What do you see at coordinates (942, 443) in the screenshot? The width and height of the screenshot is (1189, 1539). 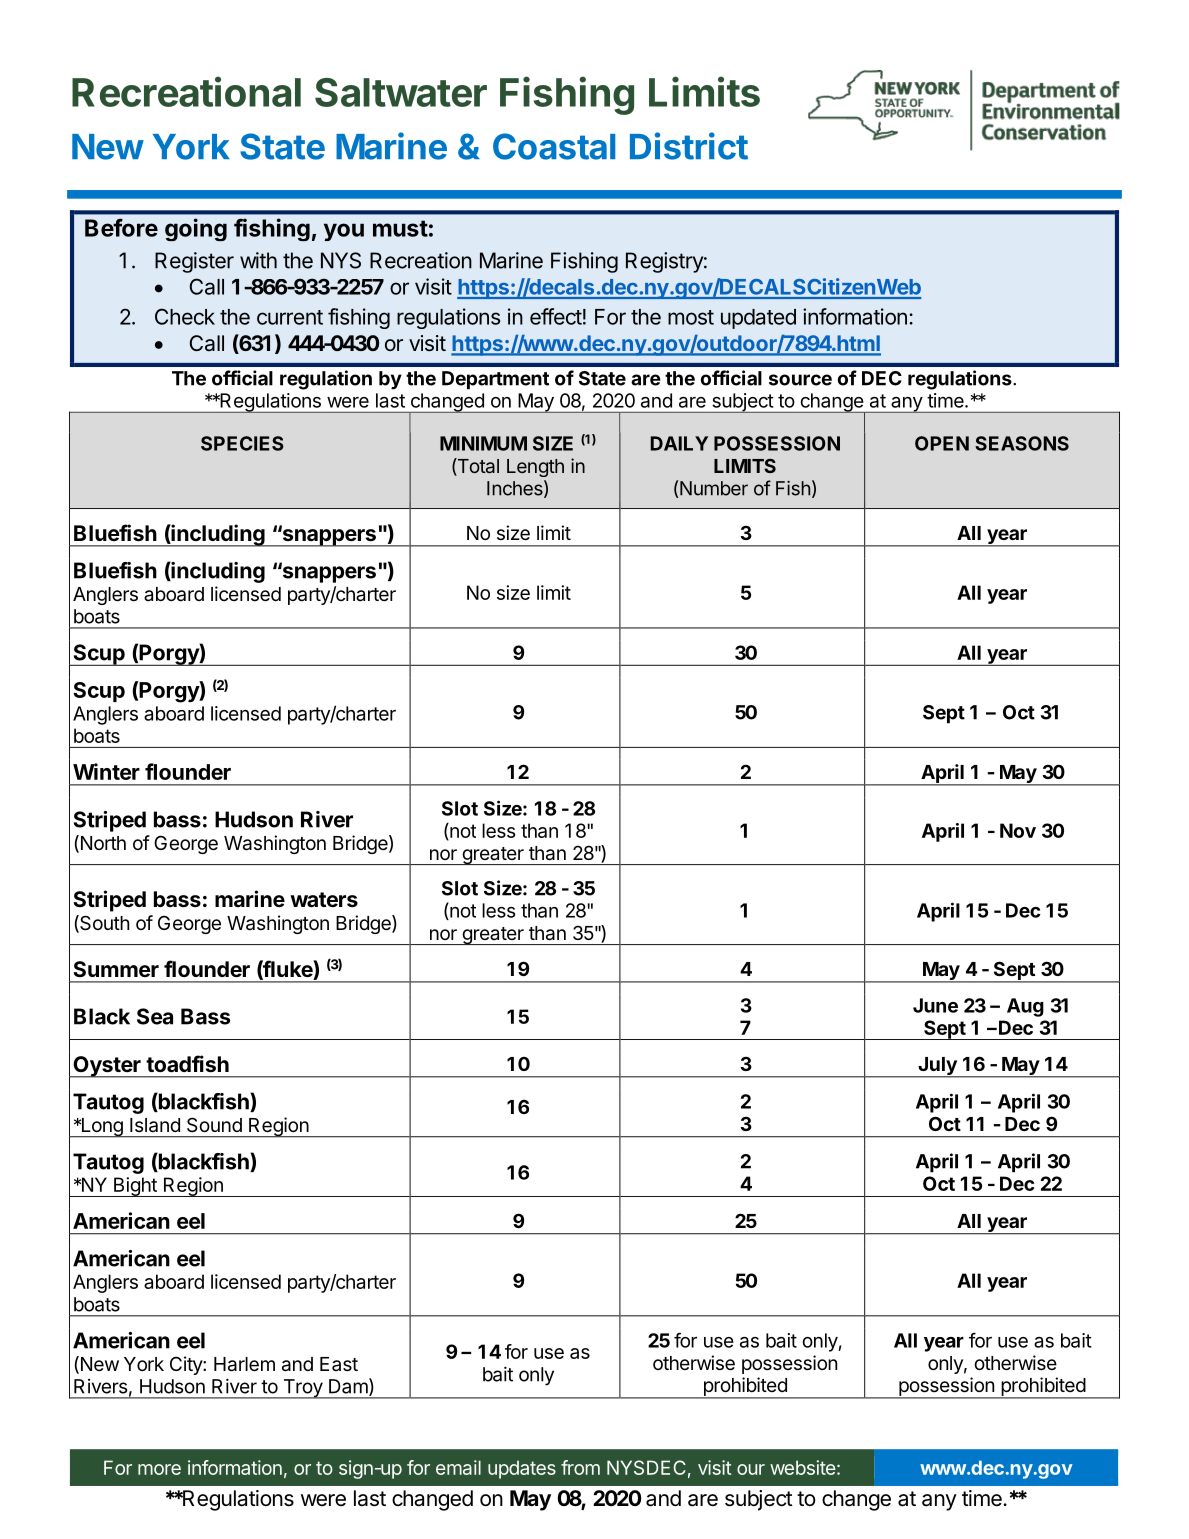 I see `OPEN` at bounding box center [942, 443].
